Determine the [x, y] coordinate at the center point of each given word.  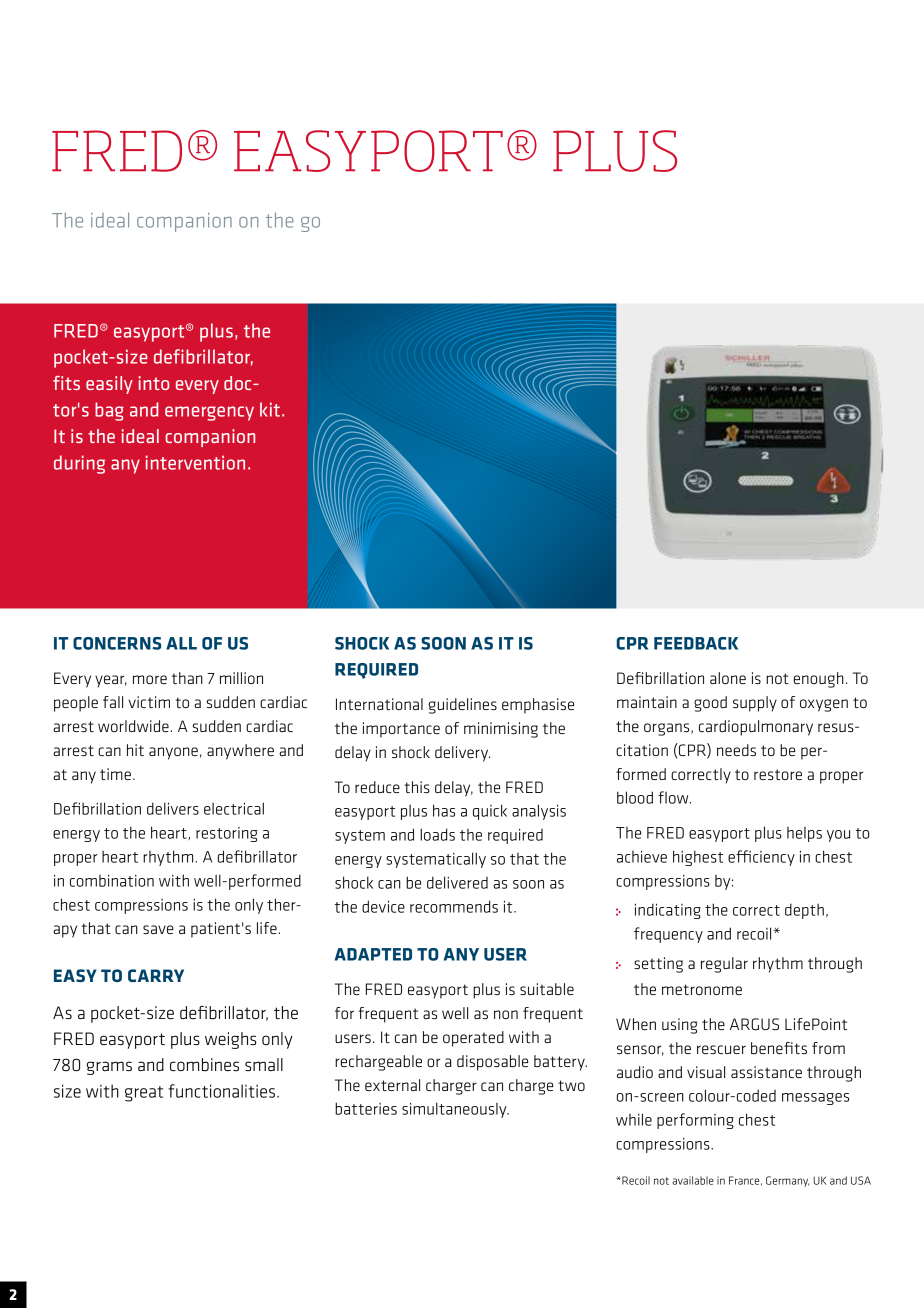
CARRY [156, 975]
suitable [547, 989]
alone [728, 678]
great [144, 1094]
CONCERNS [117, 643]
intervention [195, 462]
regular [724, 965]
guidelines [462, 706]
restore [778, 774]
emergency [209, 413]
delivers [173, 808]
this [417, 787]
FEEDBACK [696, 643]
